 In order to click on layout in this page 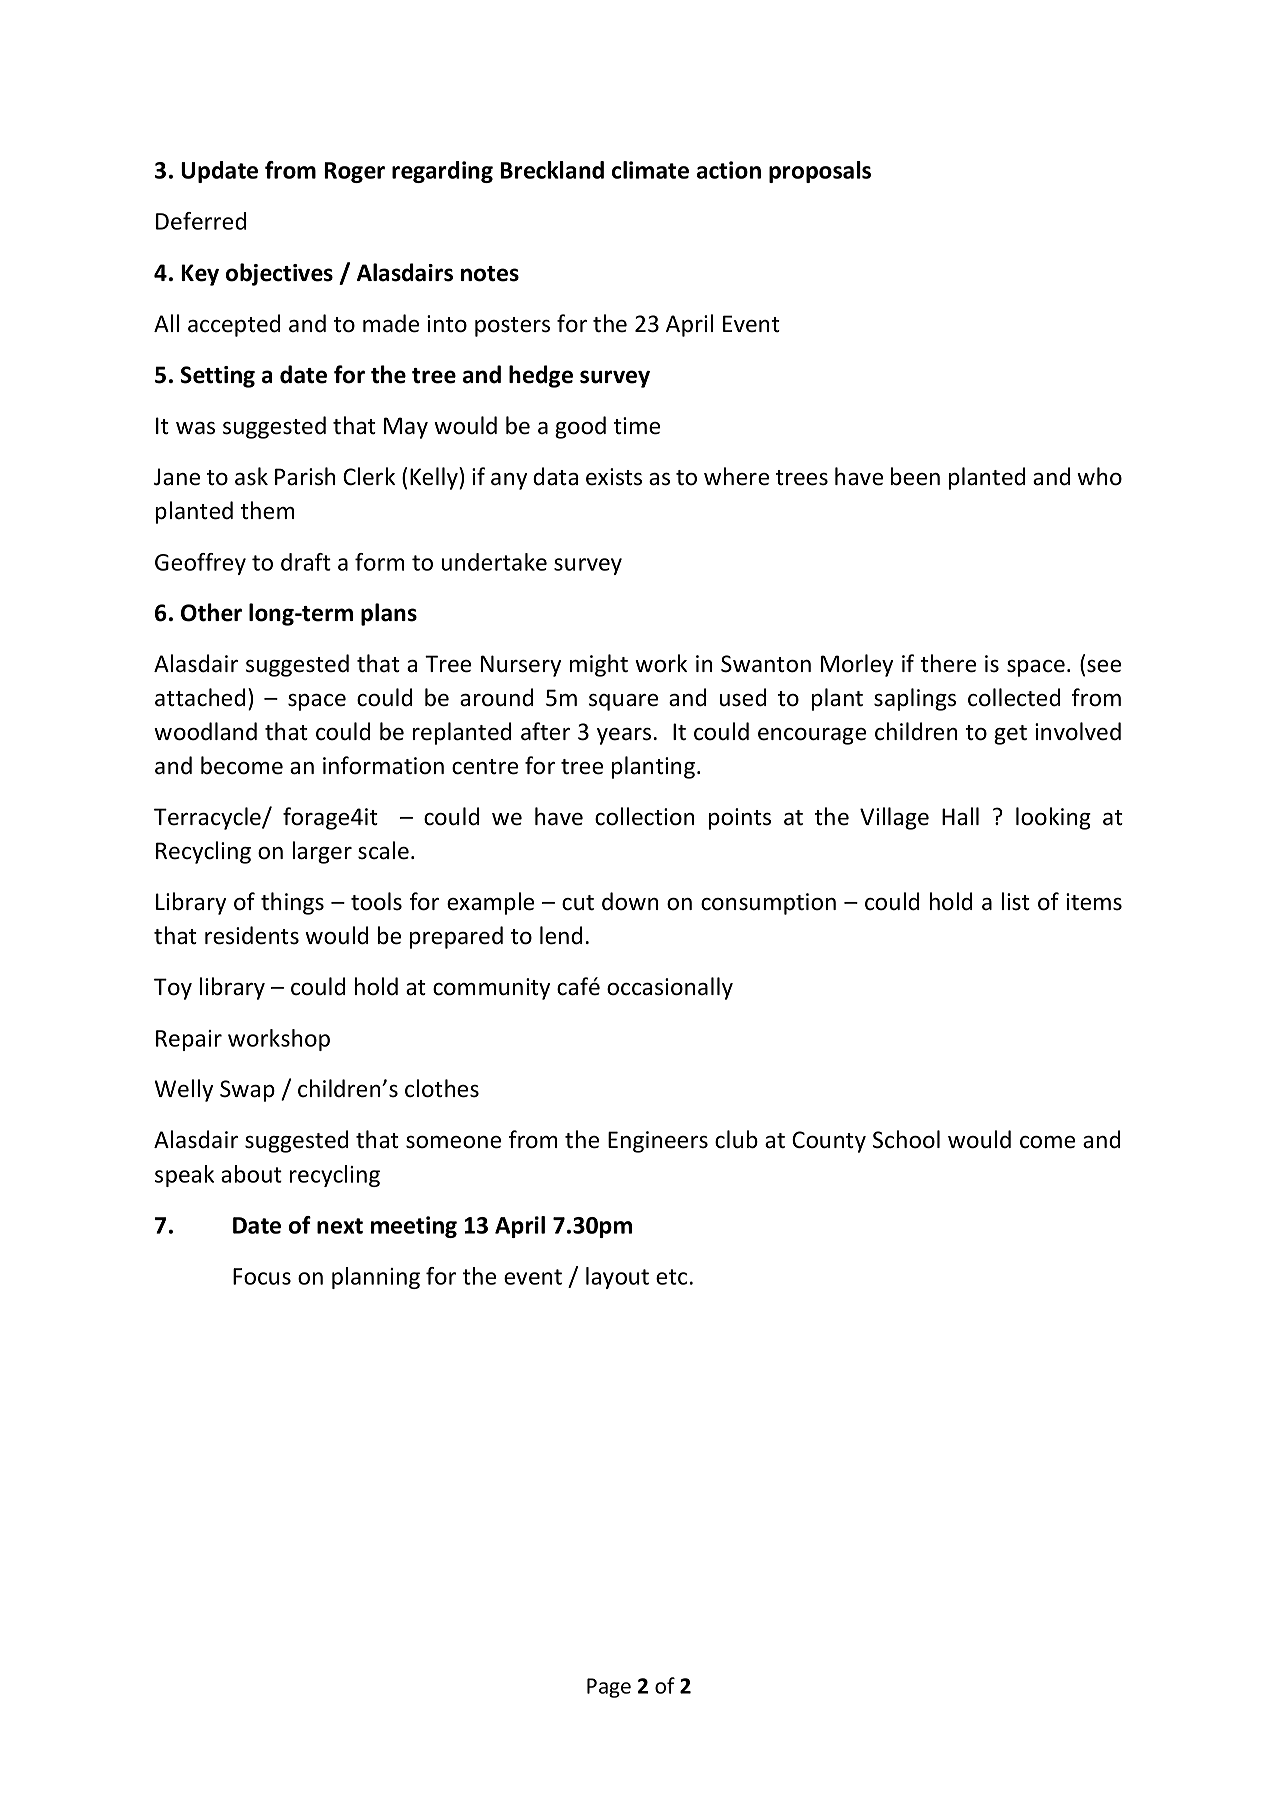, I will do `click(617, 1278)`.
